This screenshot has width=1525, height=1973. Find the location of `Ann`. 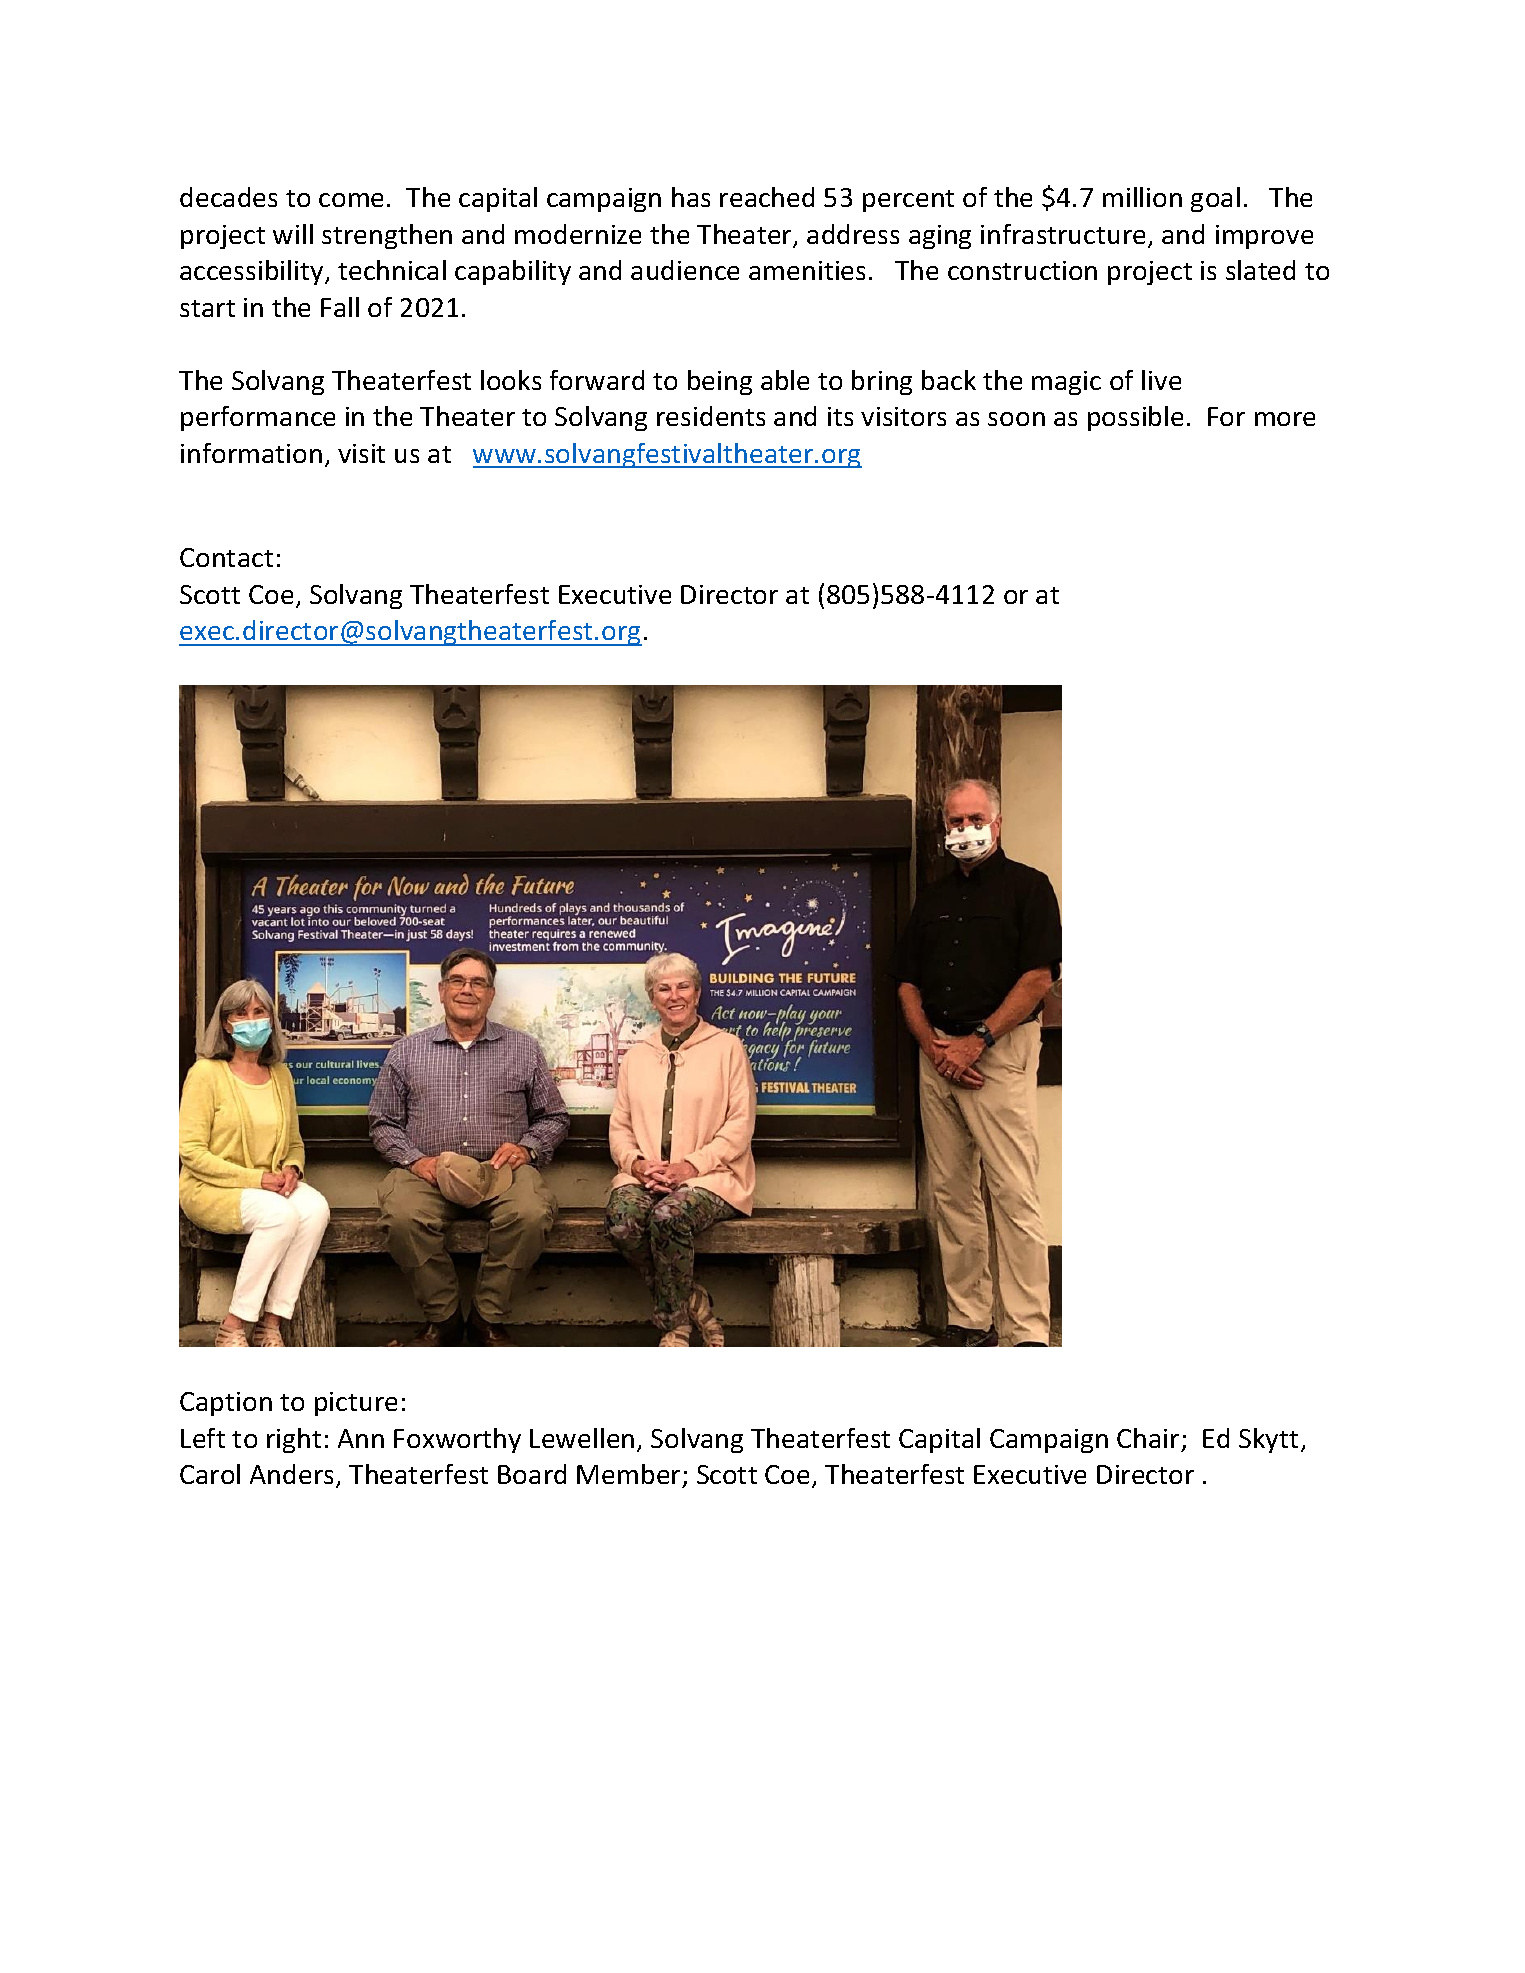

Ann is located at coordinates (361, 1438).
